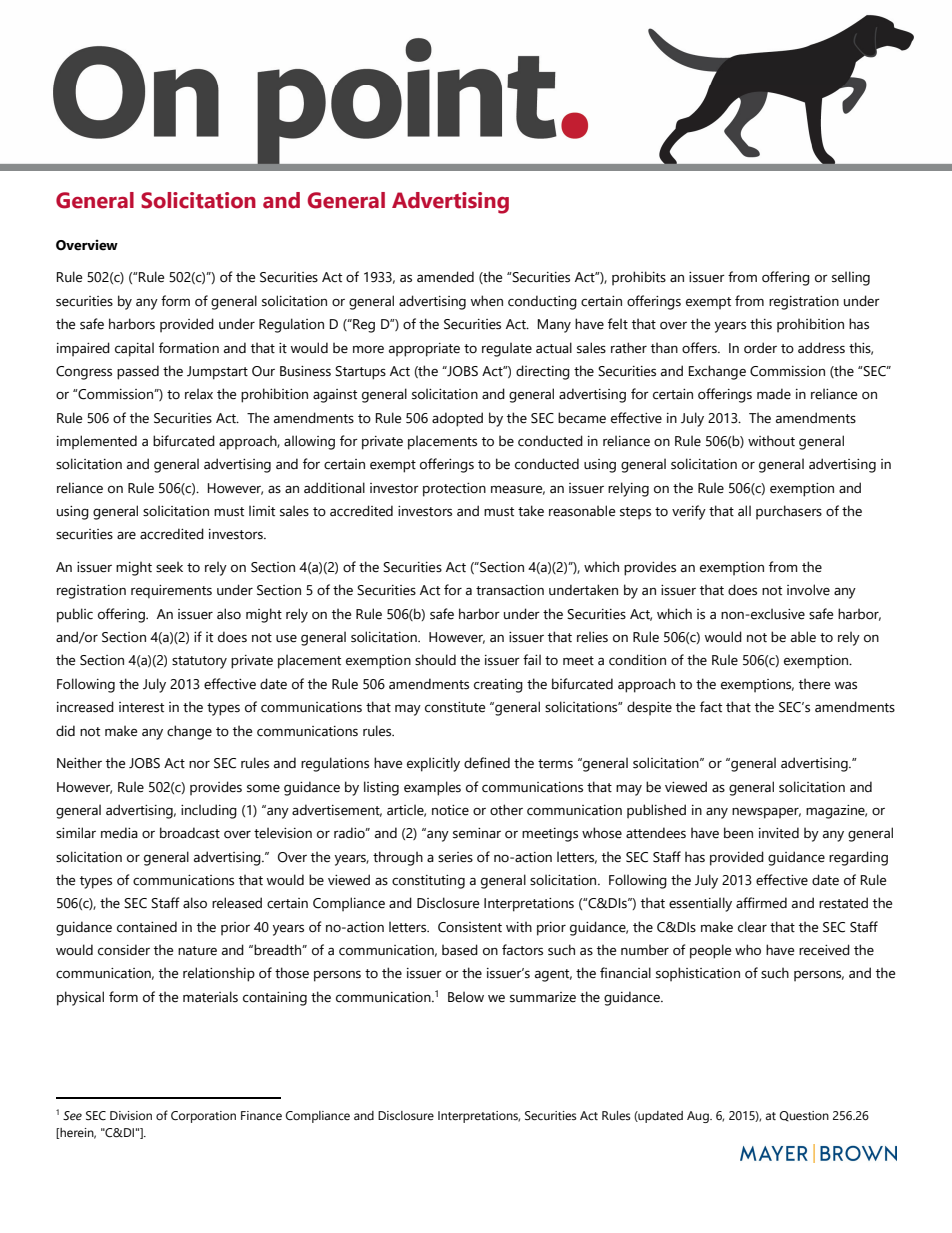  Describe the element at coordinates (131, 1115) in the screenshot. I see `Division` at that location.
